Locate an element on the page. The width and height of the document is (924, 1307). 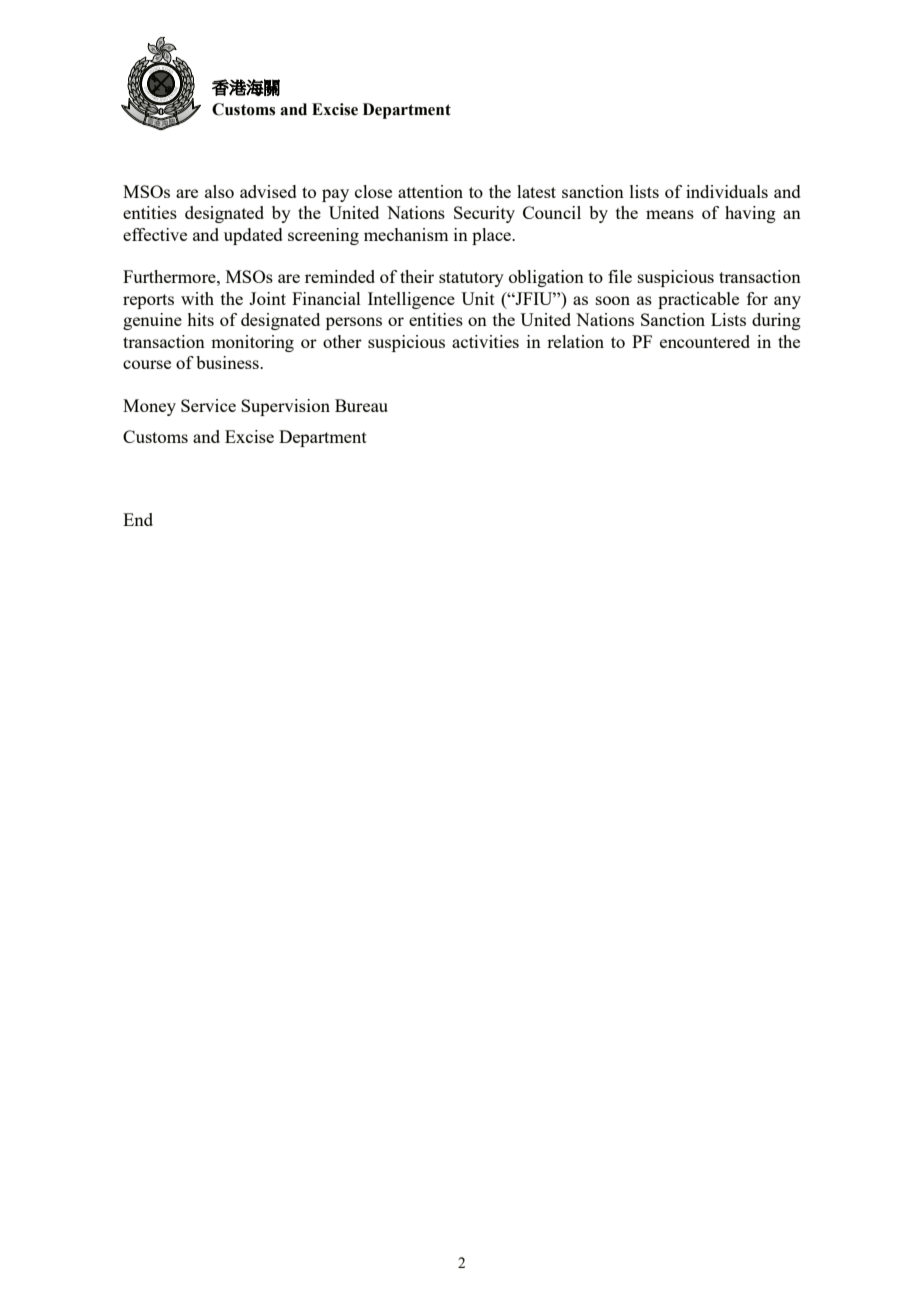
attention is located at coordinates (430, 191).
